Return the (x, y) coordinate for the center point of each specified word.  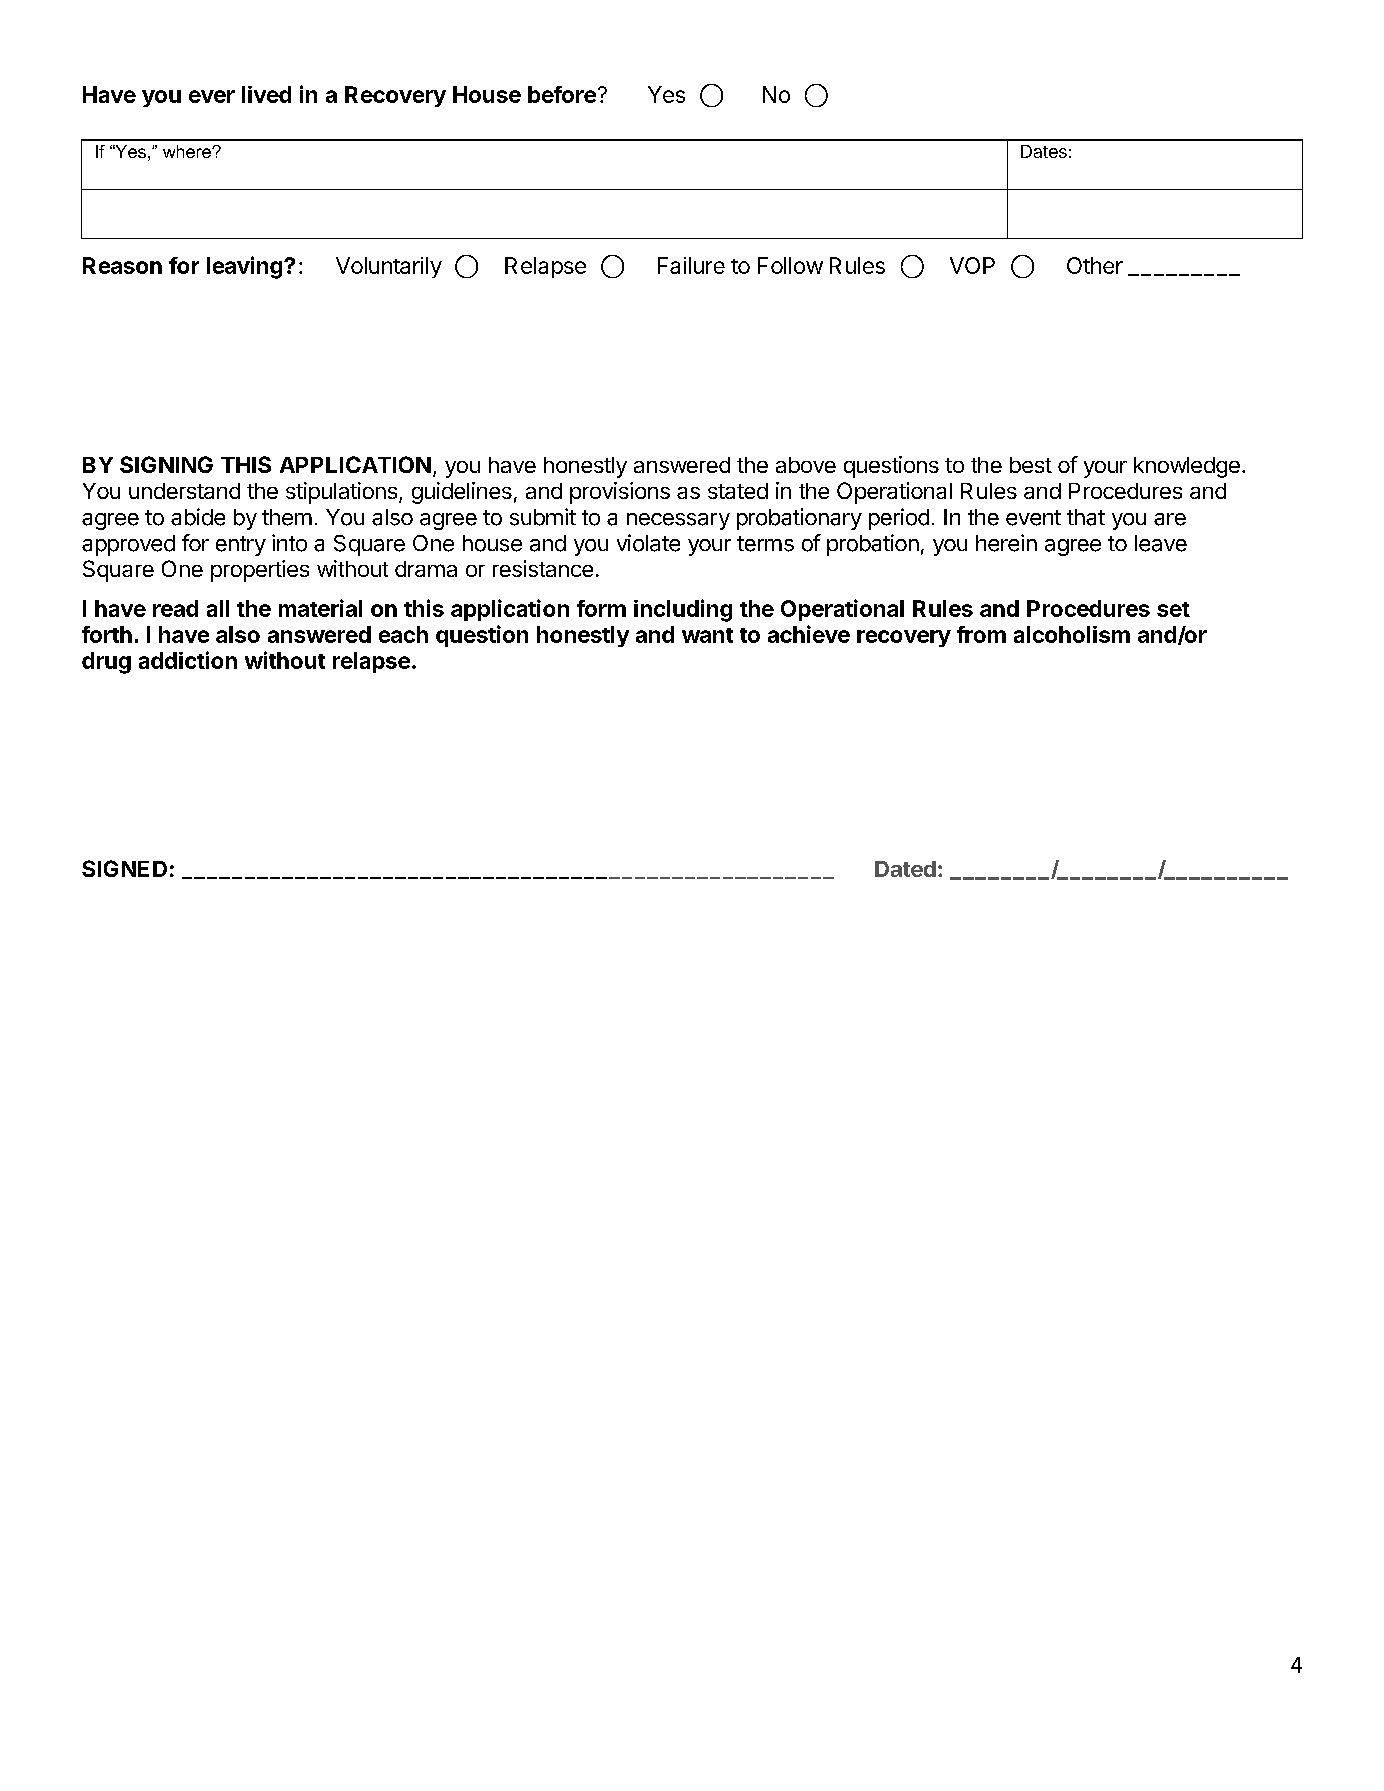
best (1031, 465)
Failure (691, 265)
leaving (244, 267)
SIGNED (124, 868)
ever (212, 96)
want (707, 635)
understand (184, 491)
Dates (1044, 151)
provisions (620, 493)
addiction (188, 660)
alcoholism (1072, 634)
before (562, 94)
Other (1095, 265)
